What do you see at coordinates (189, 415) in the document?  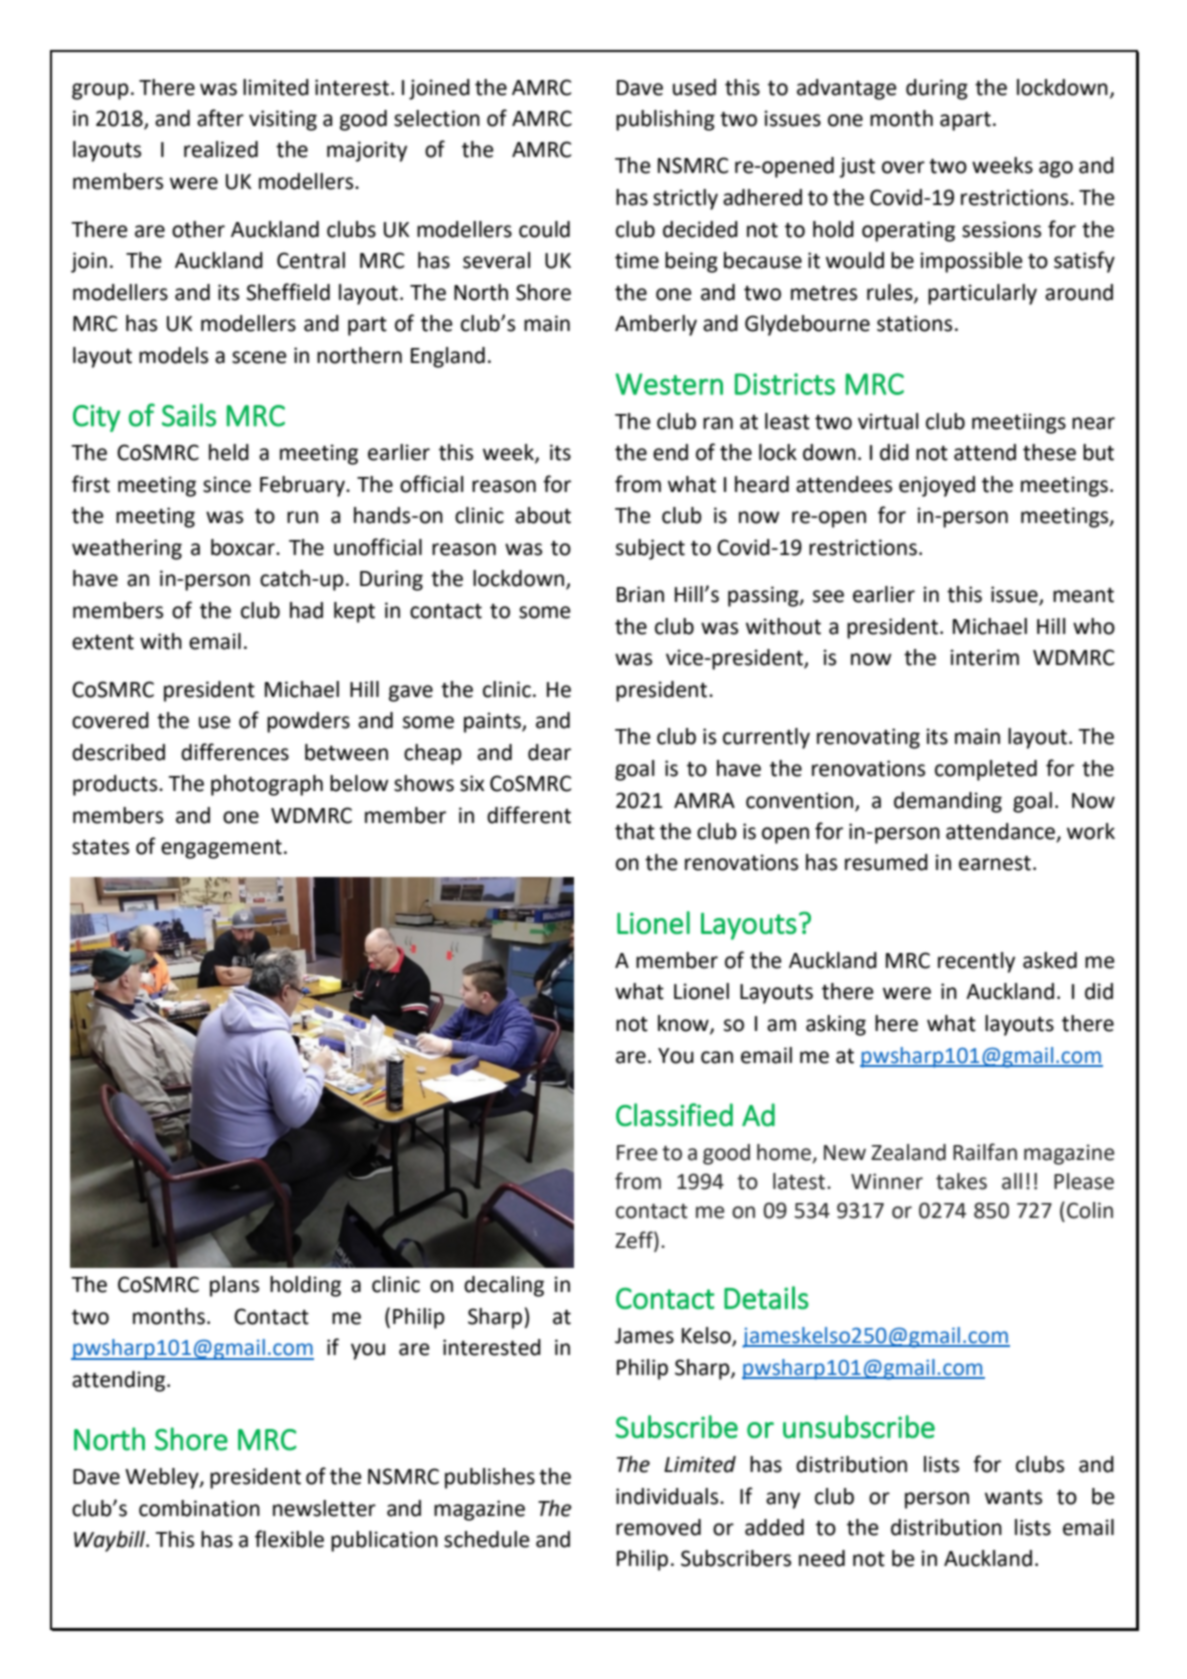 I see `Sails` at bounding box center [189, 415].
